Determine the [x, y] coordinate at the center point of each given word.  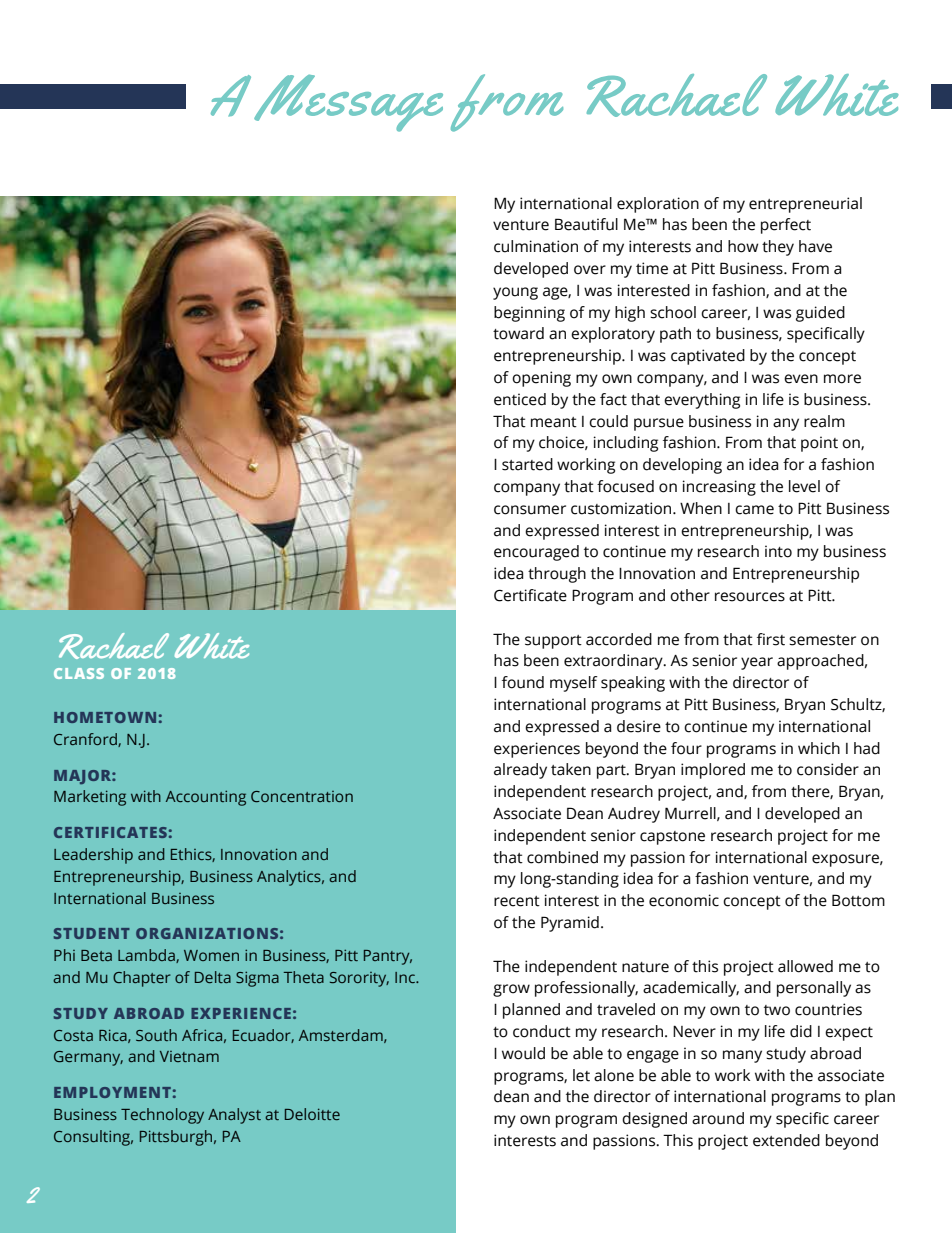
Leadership [93, 856]
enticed [520, 399]
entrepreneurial [805, 205]
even [801, 379]
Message [348, 103]
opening [541, 379]
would [523, 1053]
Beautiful [586, 224]
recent [517, 901]
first [771, 639]
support [553, 642]
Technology [162, 1116]
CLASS [79, 673]
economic [684, 900]
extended [786, 1140]
